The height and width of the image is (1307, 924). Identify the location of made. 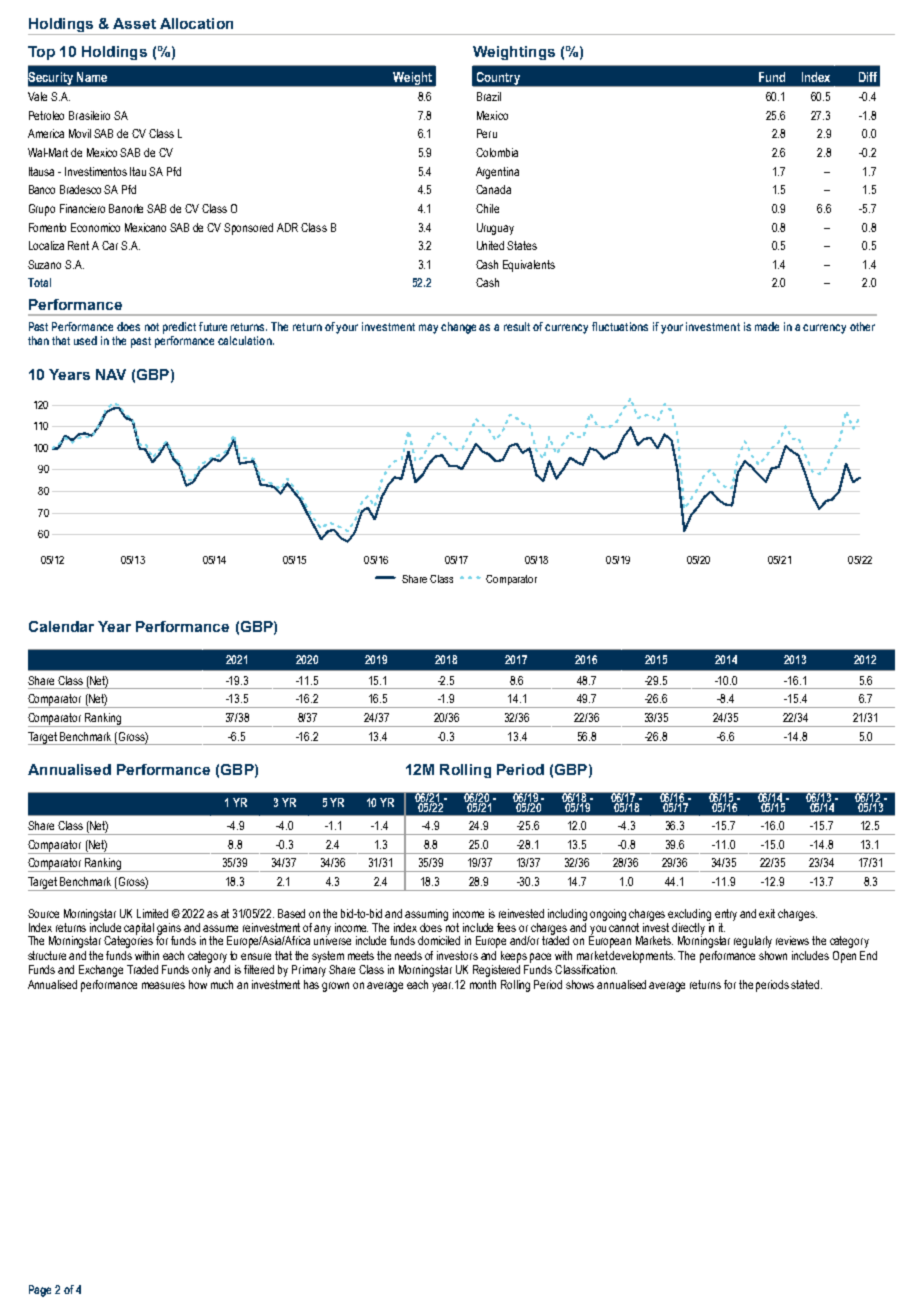
(767, 326).
